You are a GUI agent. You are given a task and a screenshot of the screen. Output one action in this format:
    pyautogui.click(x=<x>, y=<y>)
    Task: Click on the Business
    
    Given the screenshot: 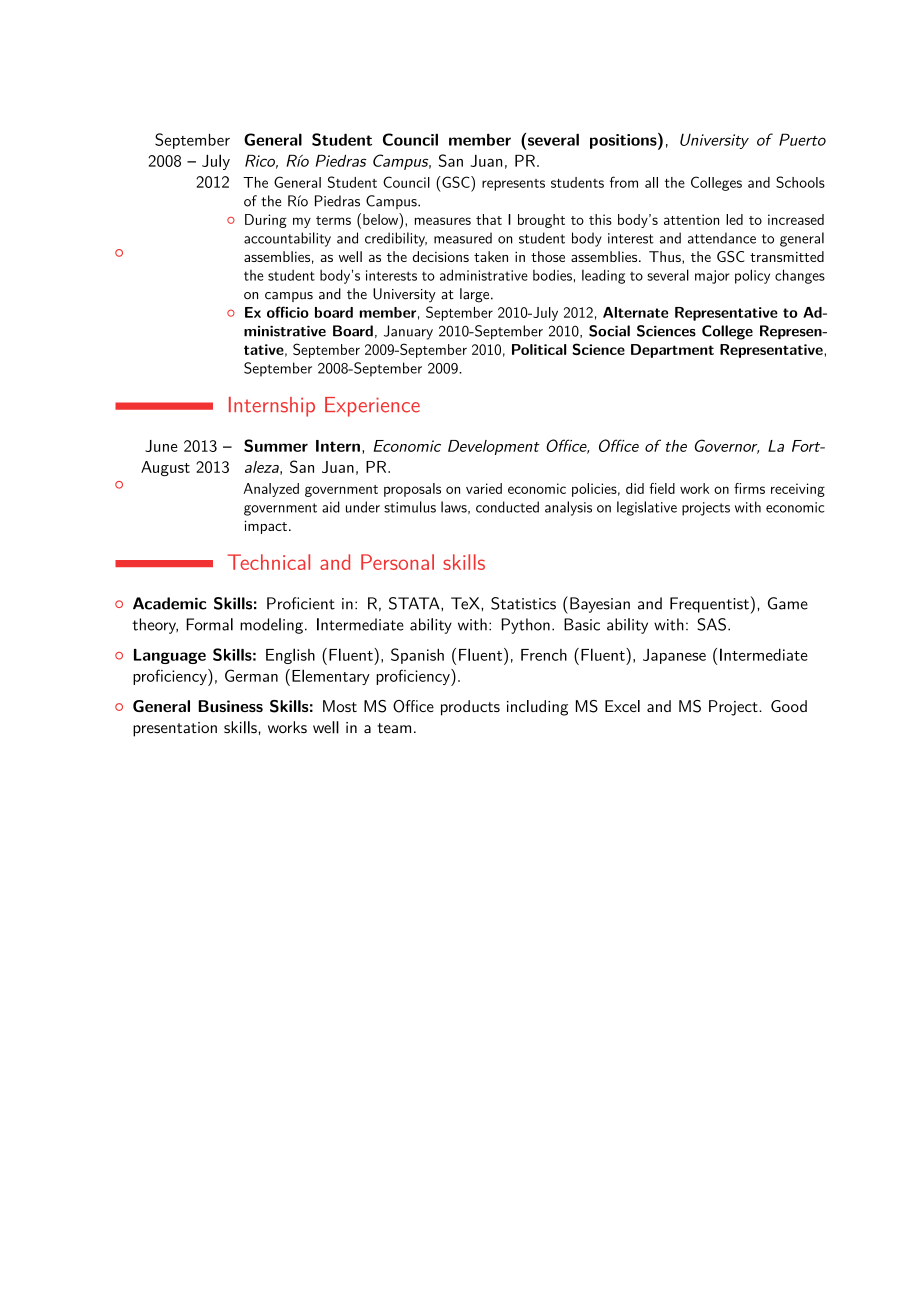 What is the action you would take?
    pyautogui.click(x=230, y=706)
